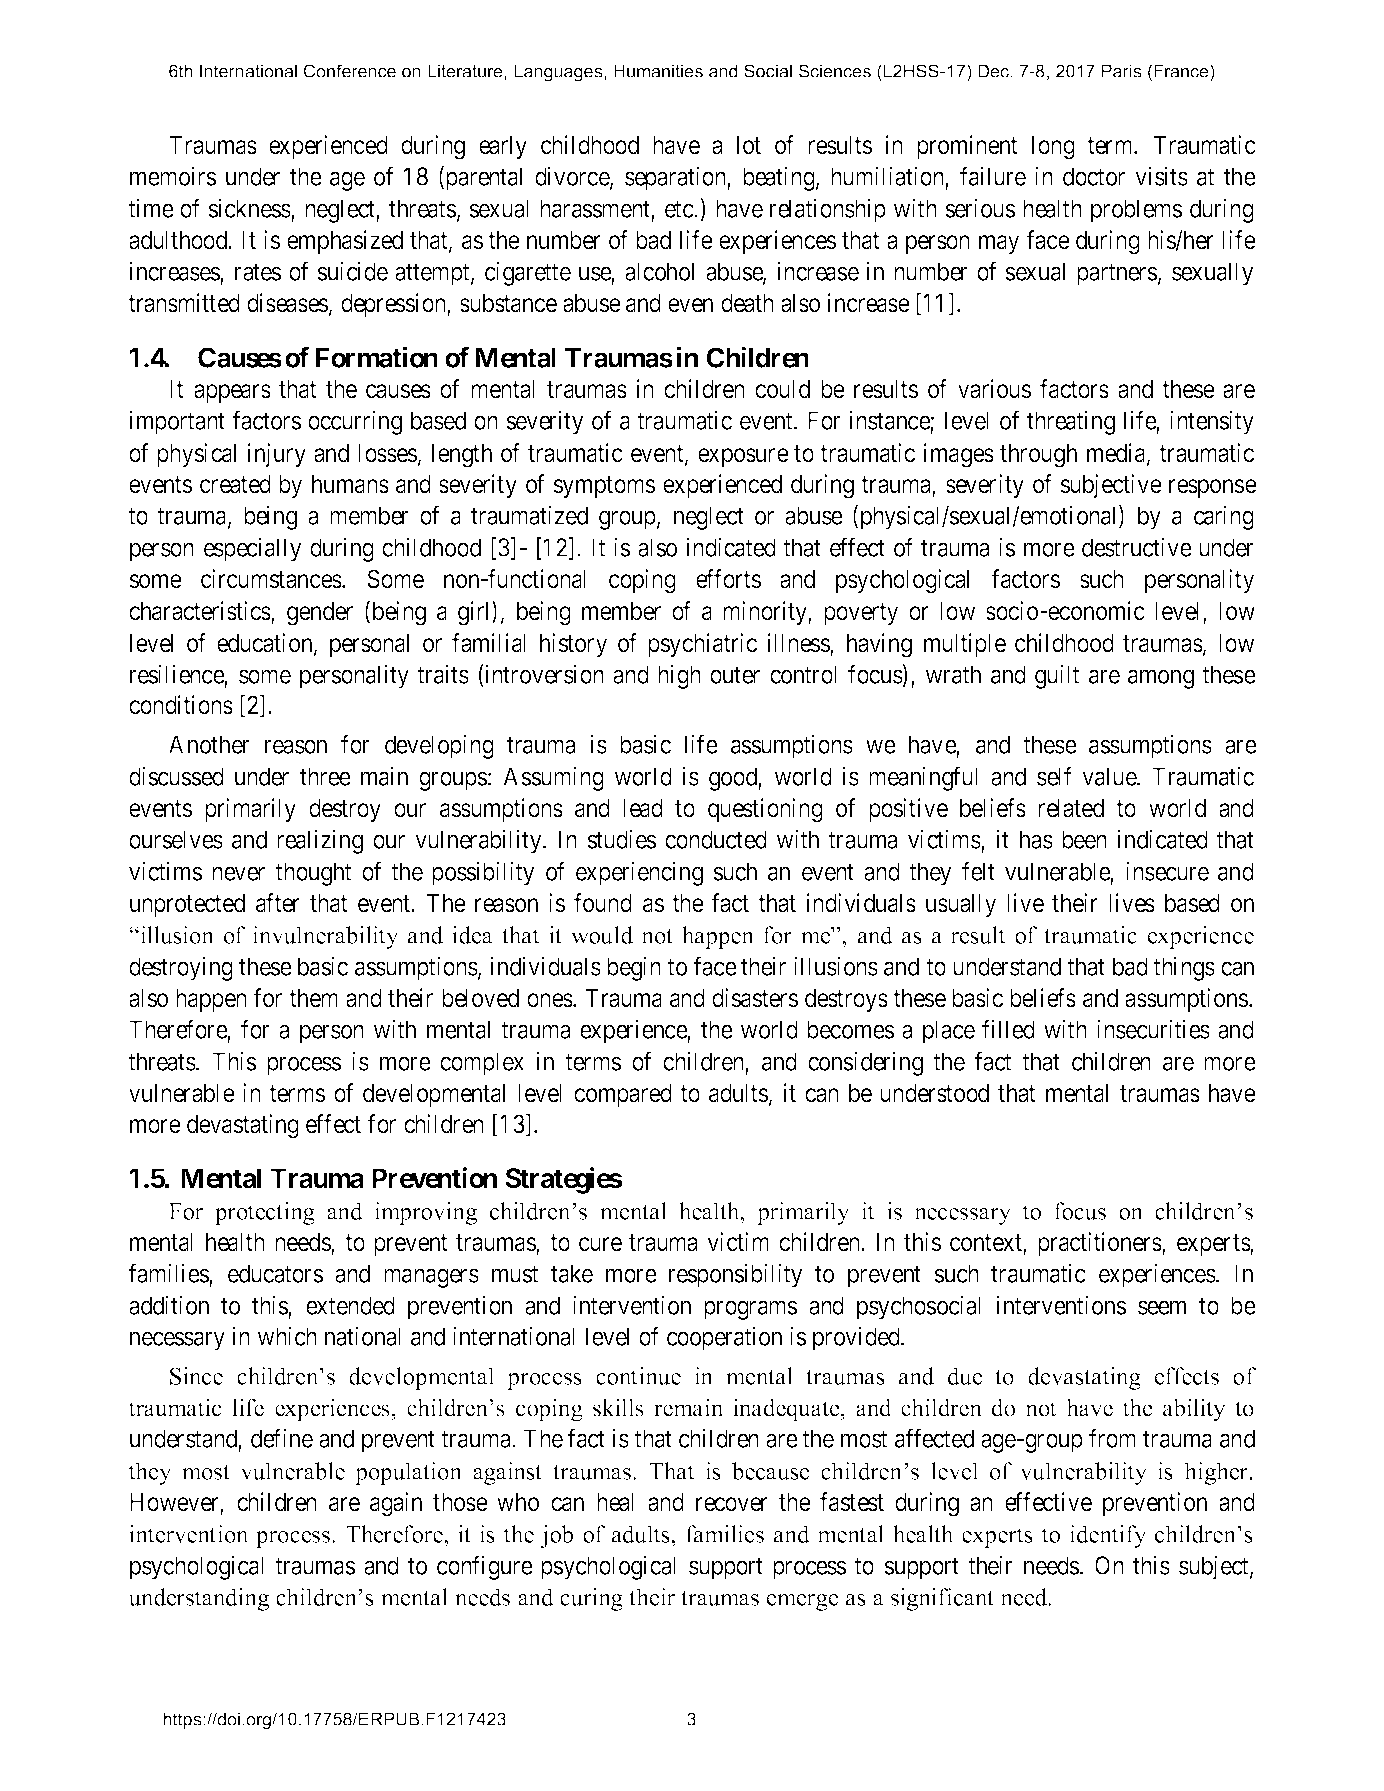 This page has height=1791, width=1384. What do you see at coordinates (1108, 1536) in the page?
I see `identify` at bounding box center [1108, 1536].
